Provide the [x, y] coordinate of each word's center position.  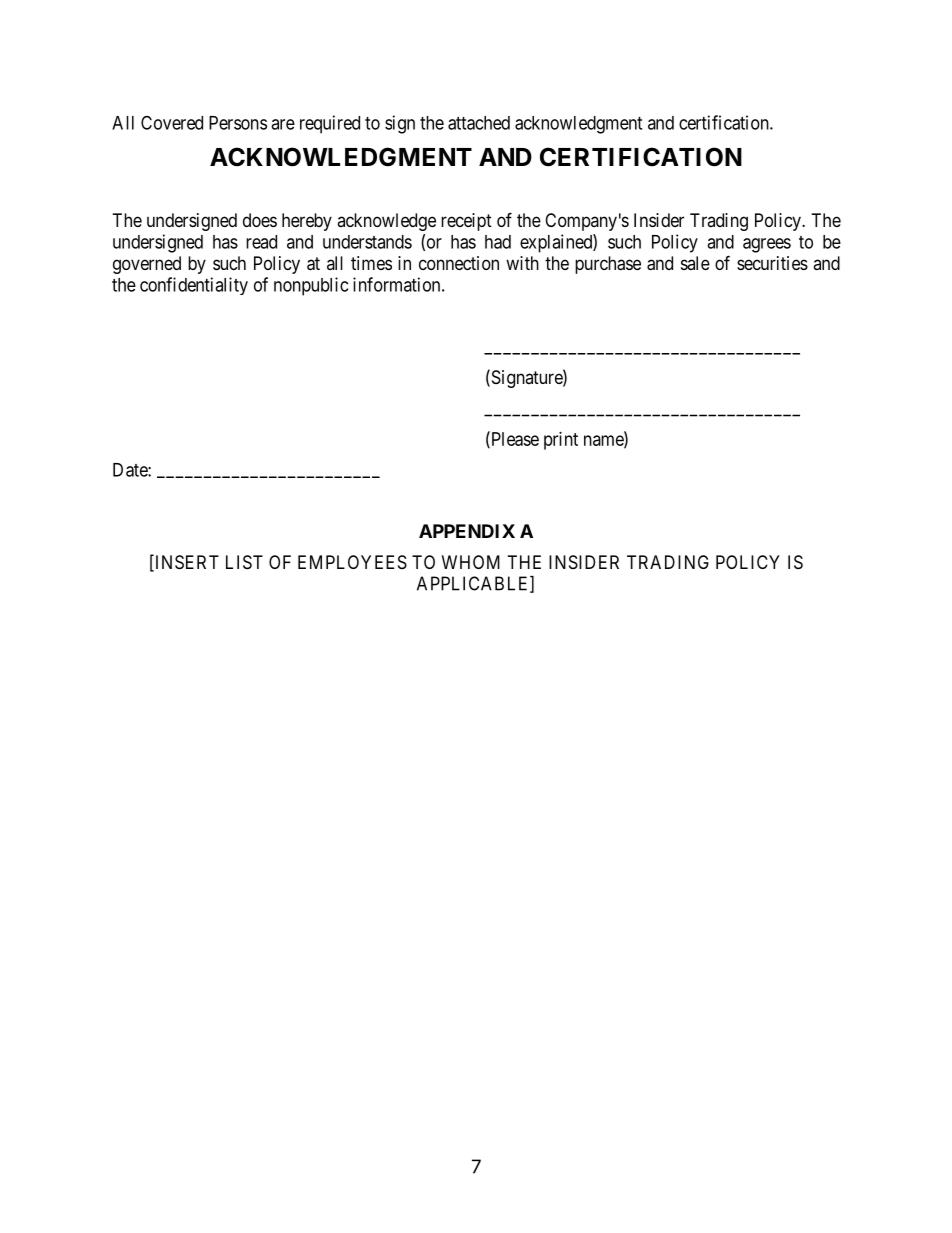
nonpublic [311, 286]
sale [695, 263]
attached [479, 123]
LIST [244, 562]
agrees [767, 245]
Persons [238, 123]
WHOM [471, 562]
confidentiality [194, 286]
